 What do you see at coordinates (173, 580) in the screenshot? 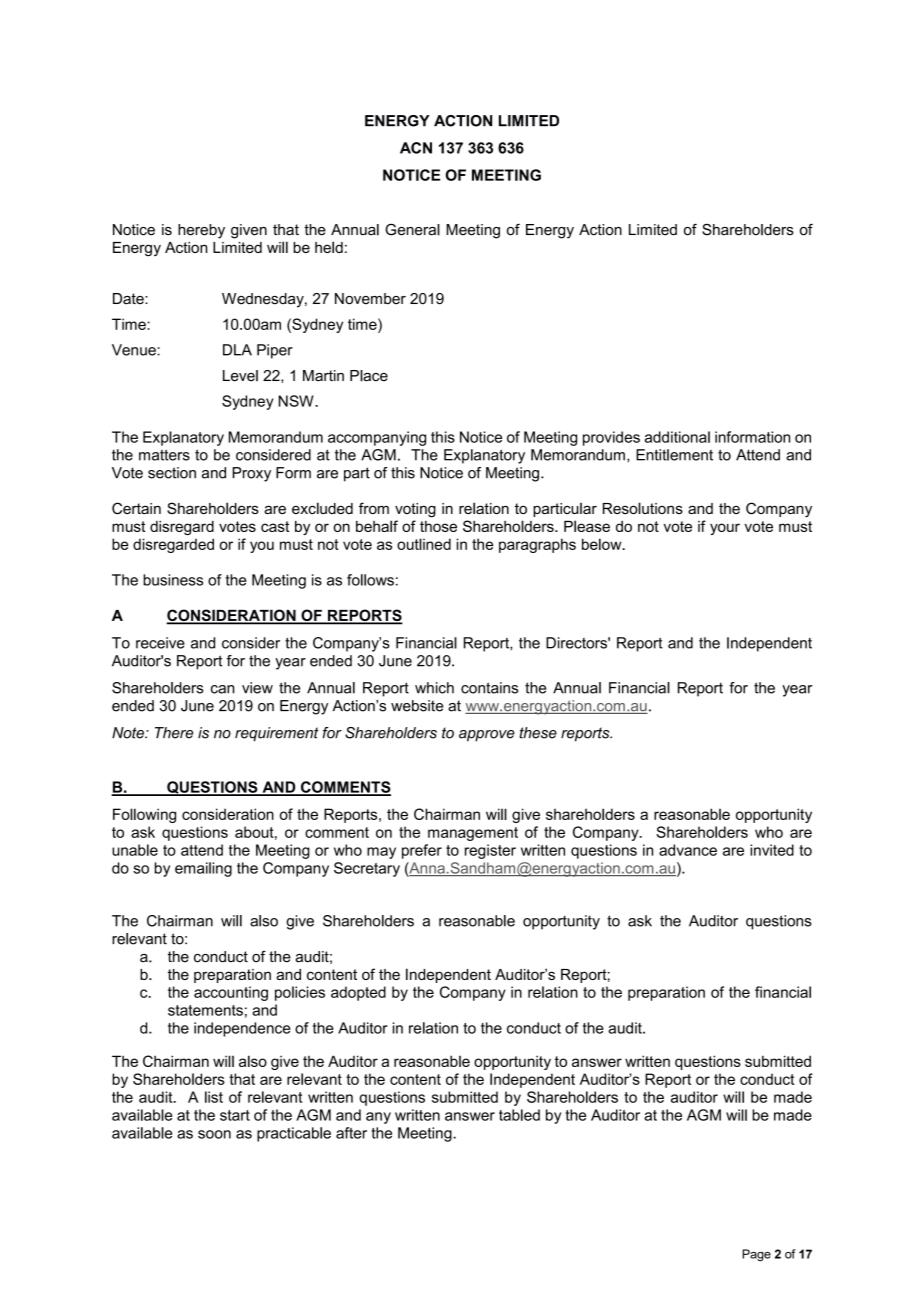
I see `business` at bounding box center [173, 580].
